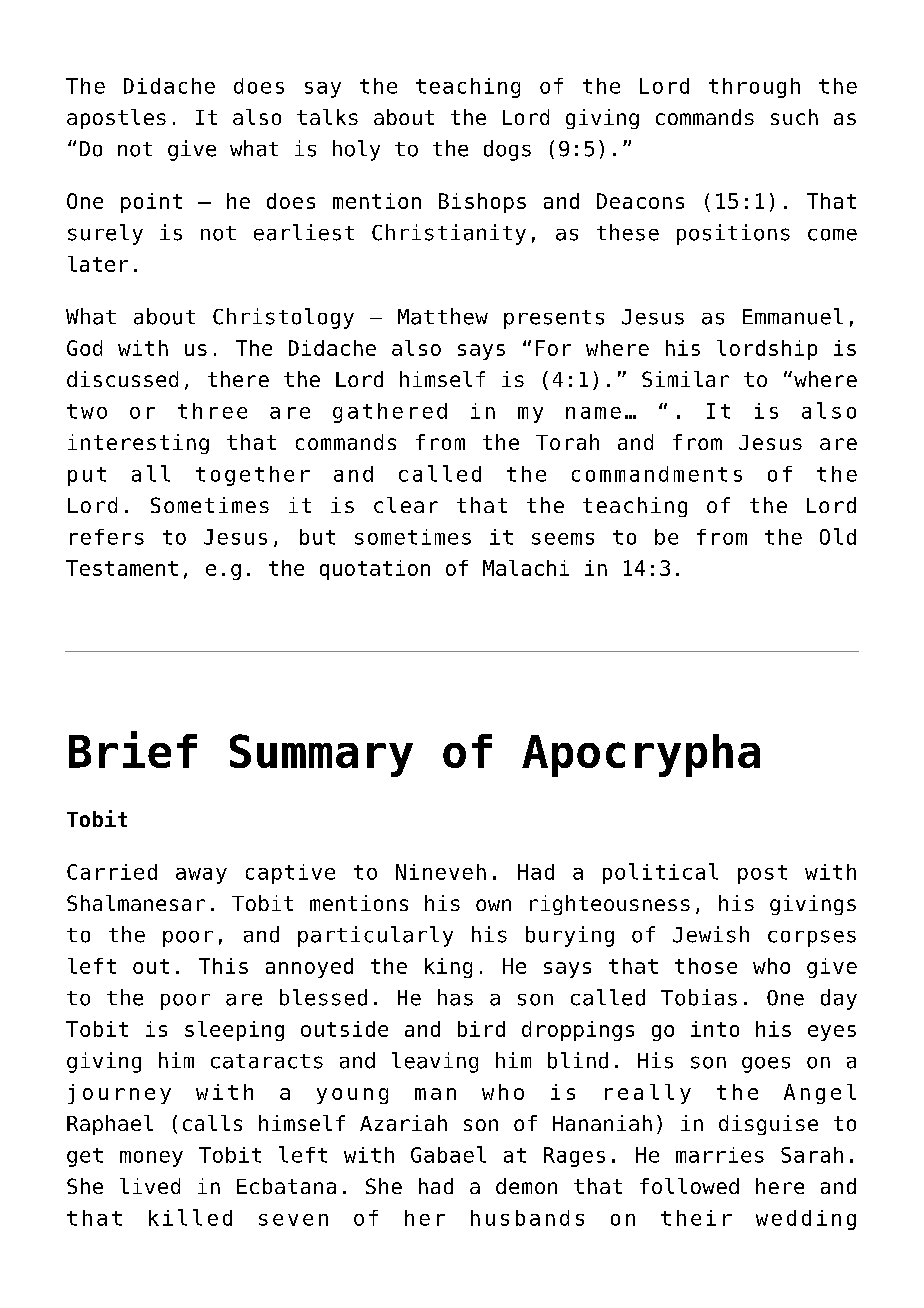  Describe the element at coordinates (201, 876) in the screenshot. I see `away` at that location.
